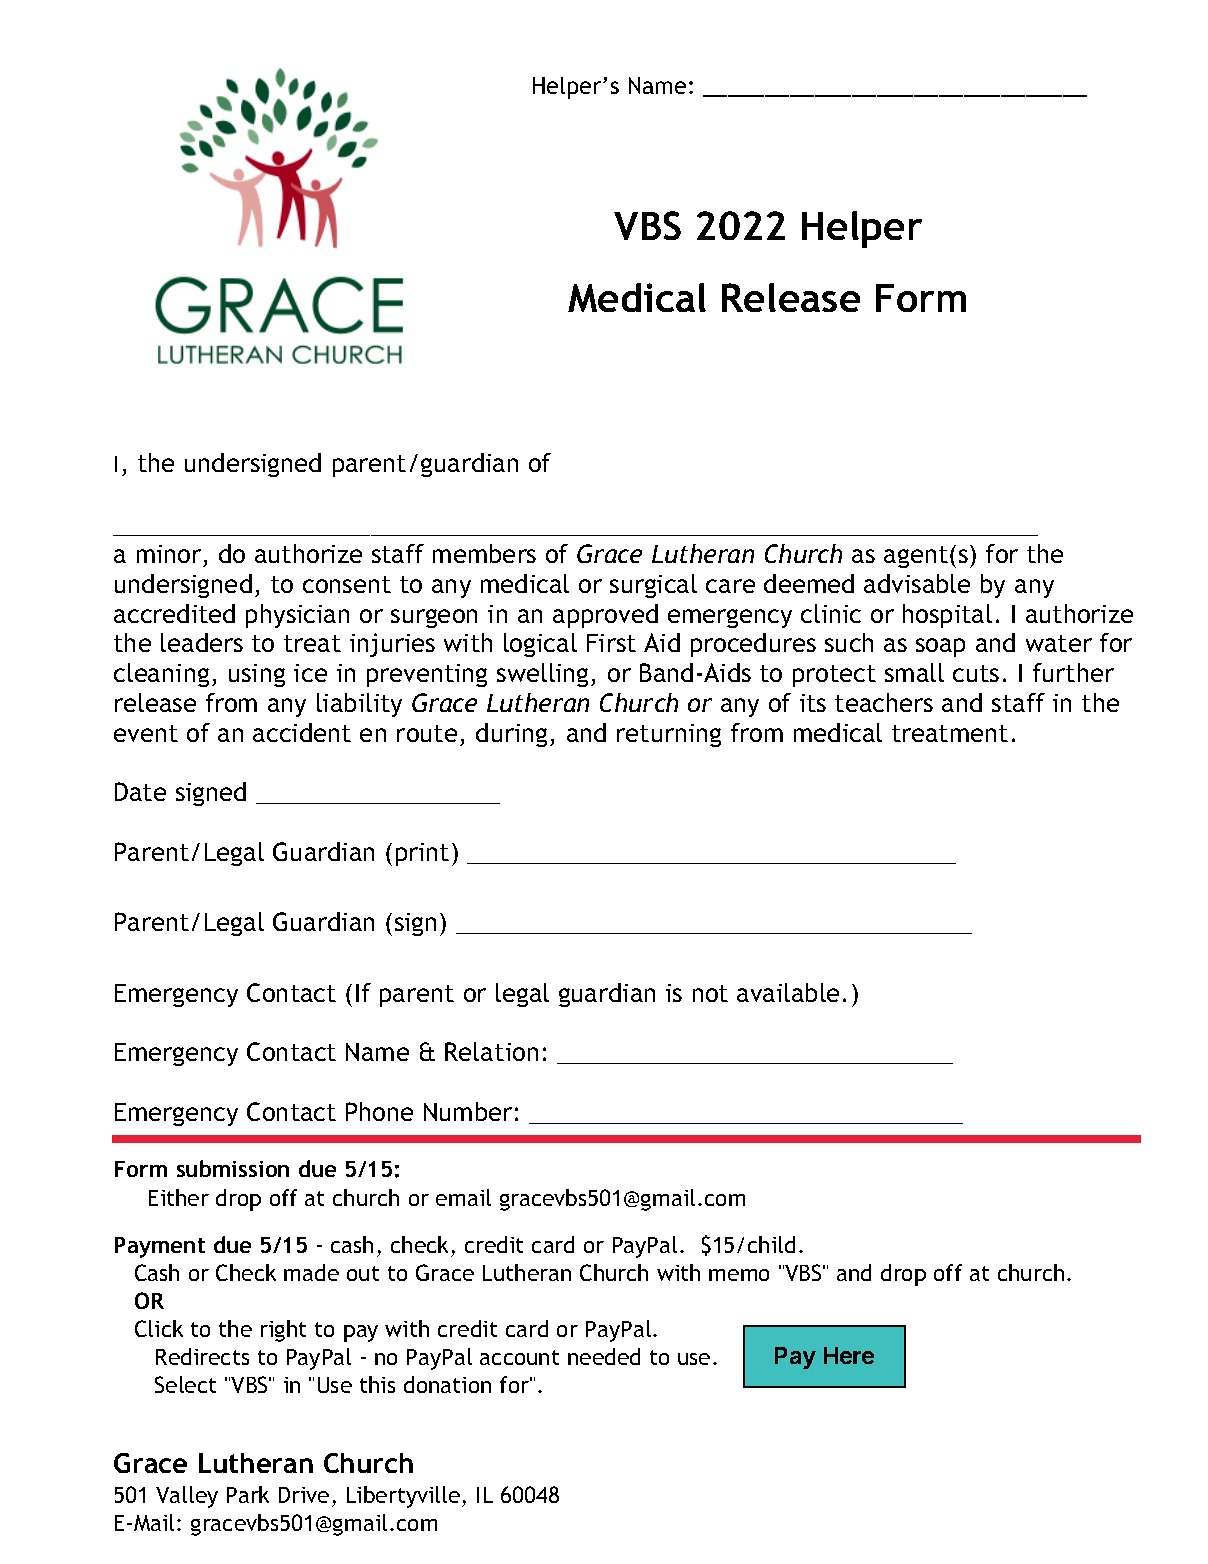 Image resolution: width=1208 pixels, height=1564 pixels. What do you see at coordinates (422, 854) in the screenshot?
I see `print` at bounding box center [422, 854].
